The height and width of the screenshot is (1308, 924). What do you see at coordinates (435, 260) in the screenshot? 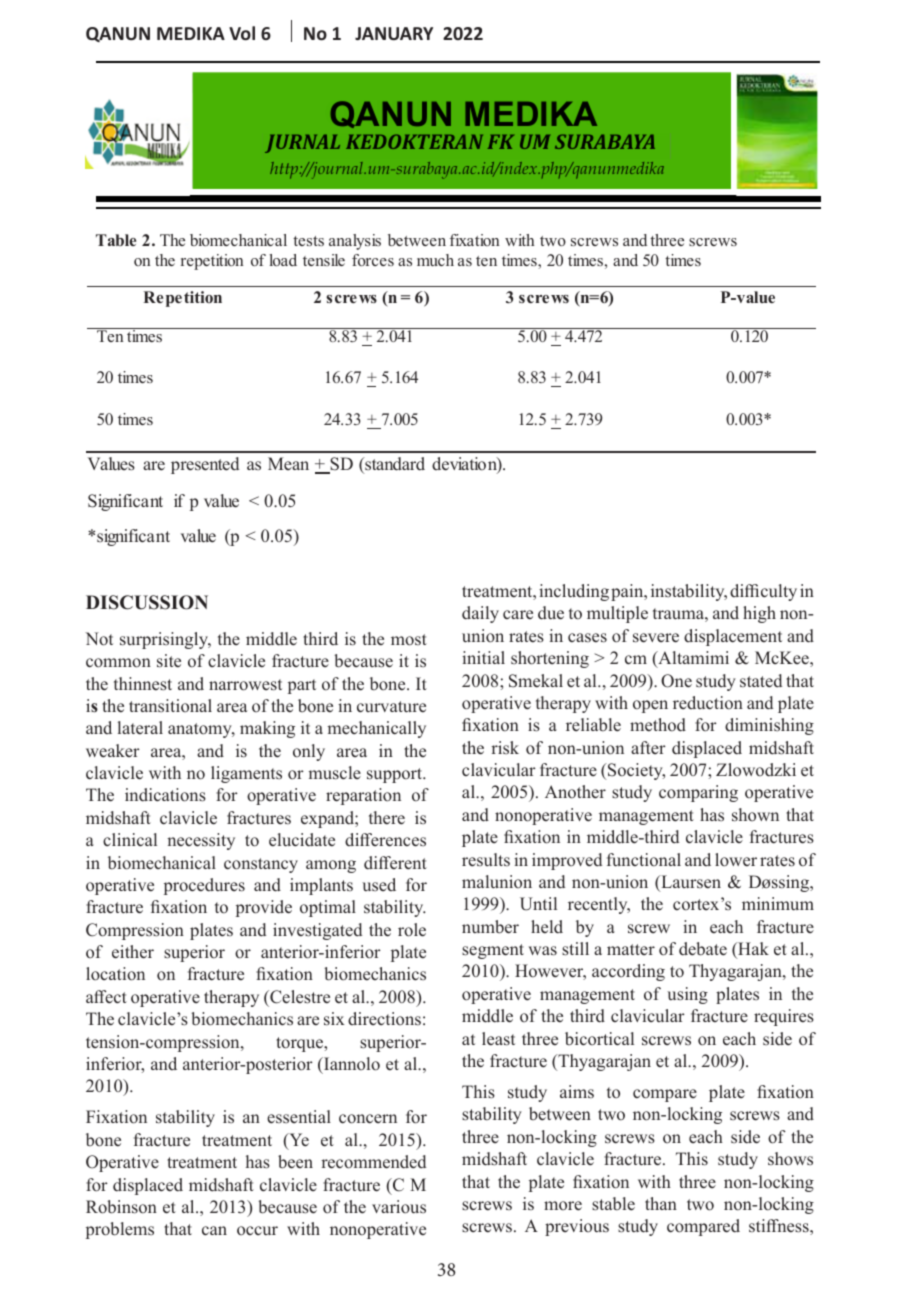
I see `much` at bounding box center [435, 260].
